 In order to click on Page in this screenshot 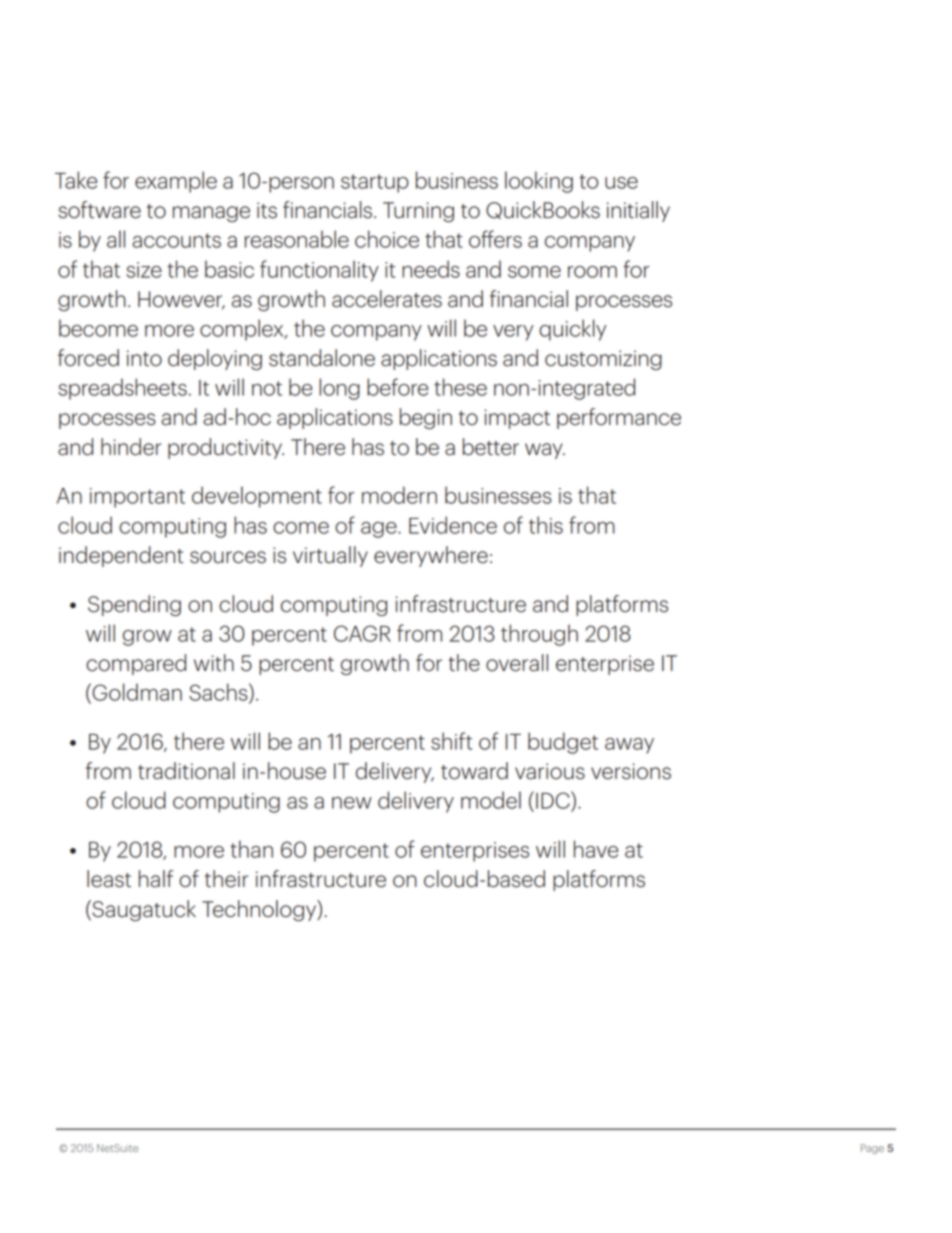, I will do `click(872, 1149)`.
